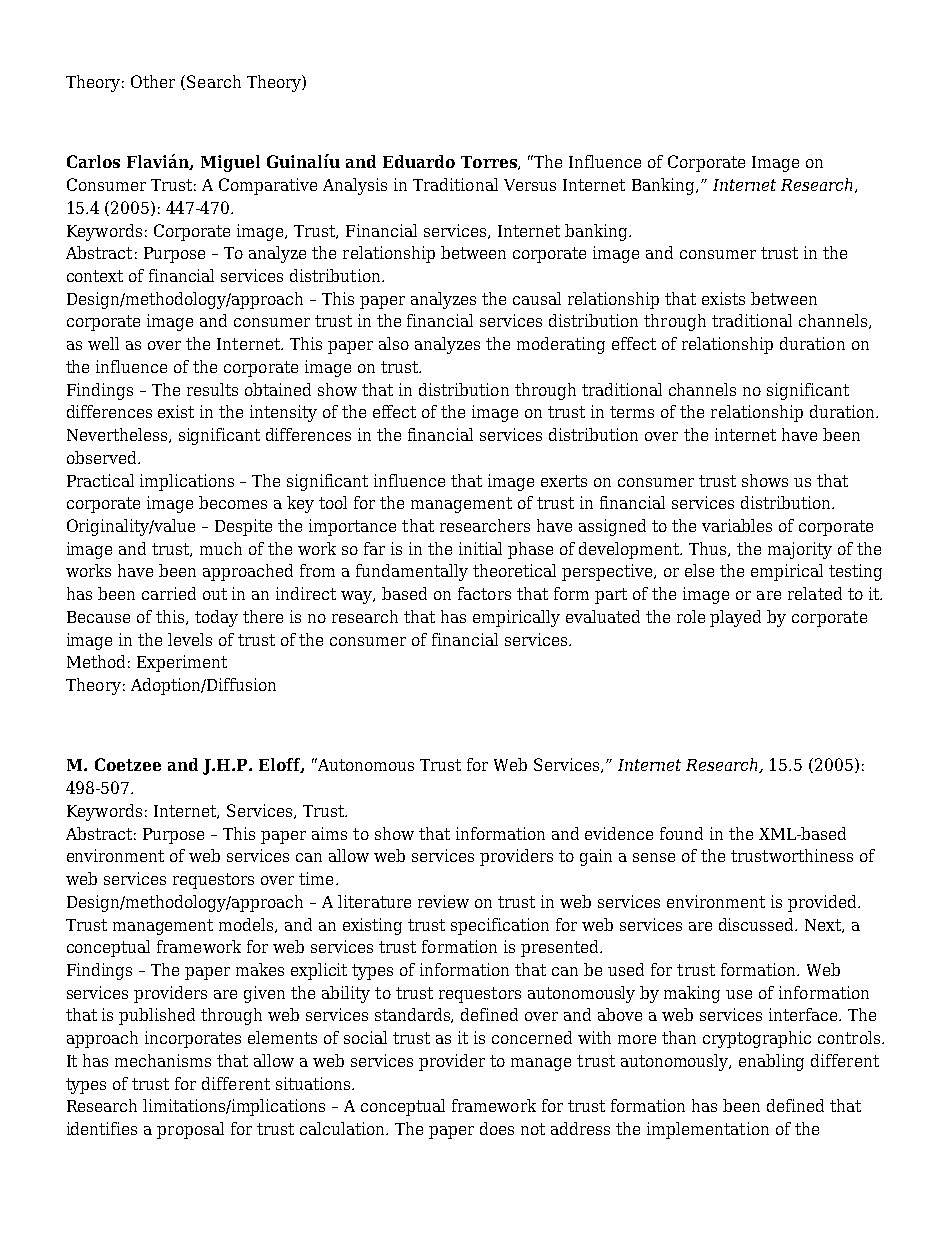 This screenshot has width=952, height=1233. What do you see at coordinates (190, 1130) in the screenshot?
I see `proposal` at bounding box center [190, 1130].
